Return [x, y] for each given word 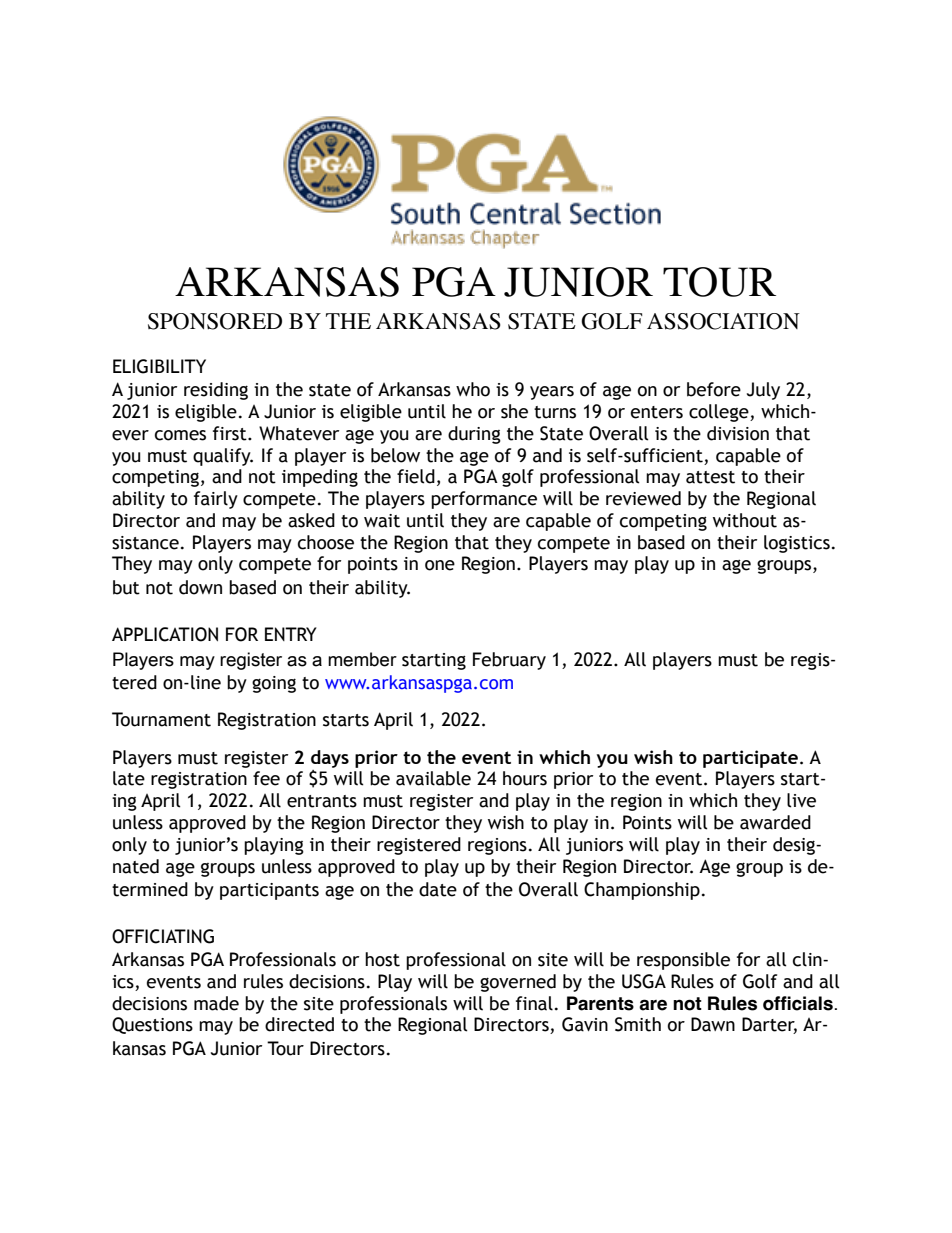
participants [269, 891]
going [274, 684]
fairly [216, 500]
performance [484, 500]
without [745, 520]
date [438, 889]
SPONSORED [215, 321]
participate [750, 759]
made [216, 1003]
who [473, 389]
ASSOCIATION [723, 321]
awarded [775, 822]
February [509, 661]
